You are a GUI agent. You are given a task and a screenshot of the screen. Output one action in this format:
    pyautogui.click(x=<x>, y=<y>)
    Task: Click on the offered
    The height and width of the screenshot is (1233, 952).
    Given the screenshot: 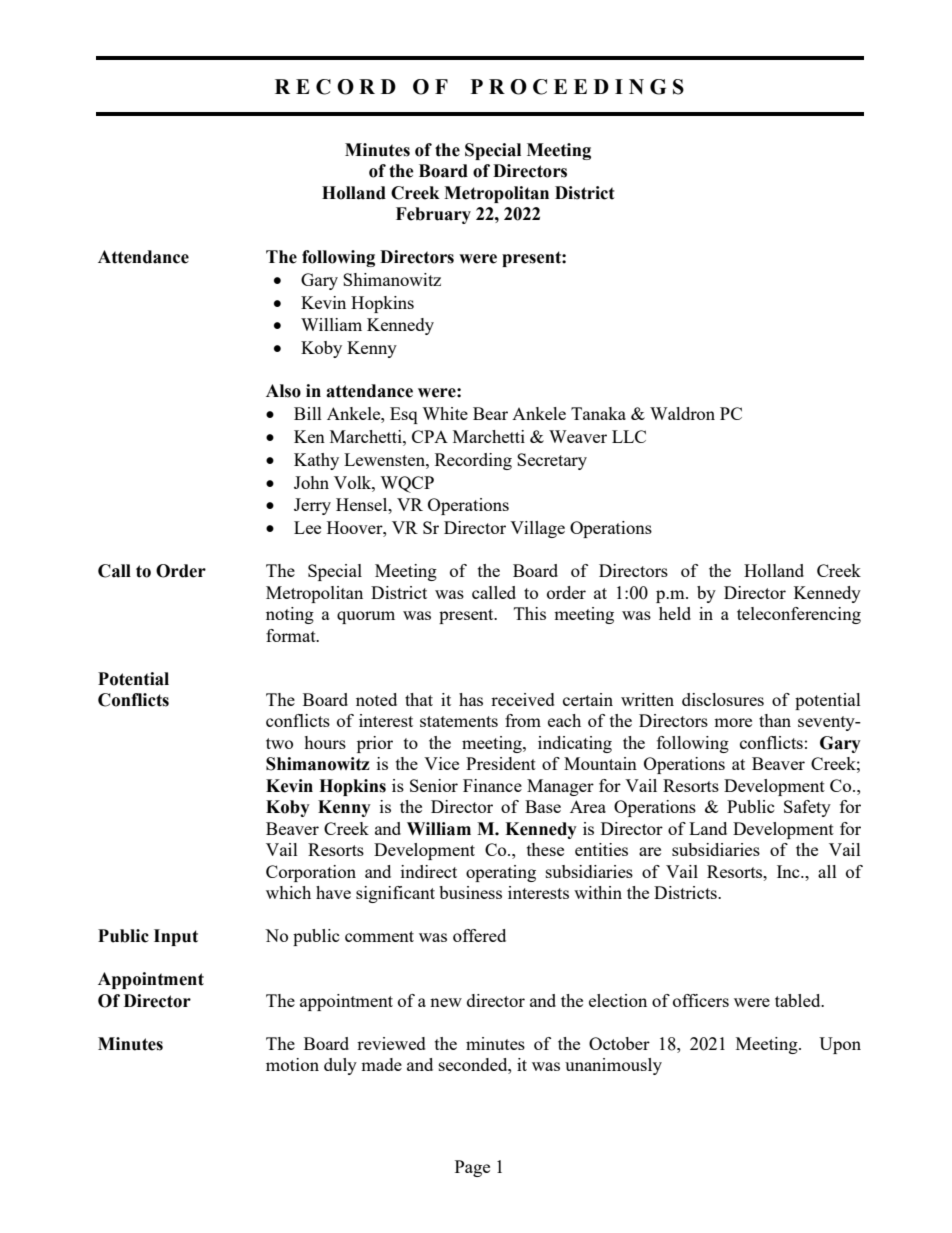 What is the action you would take?
    pyautogui.click(x=479, y=935)
